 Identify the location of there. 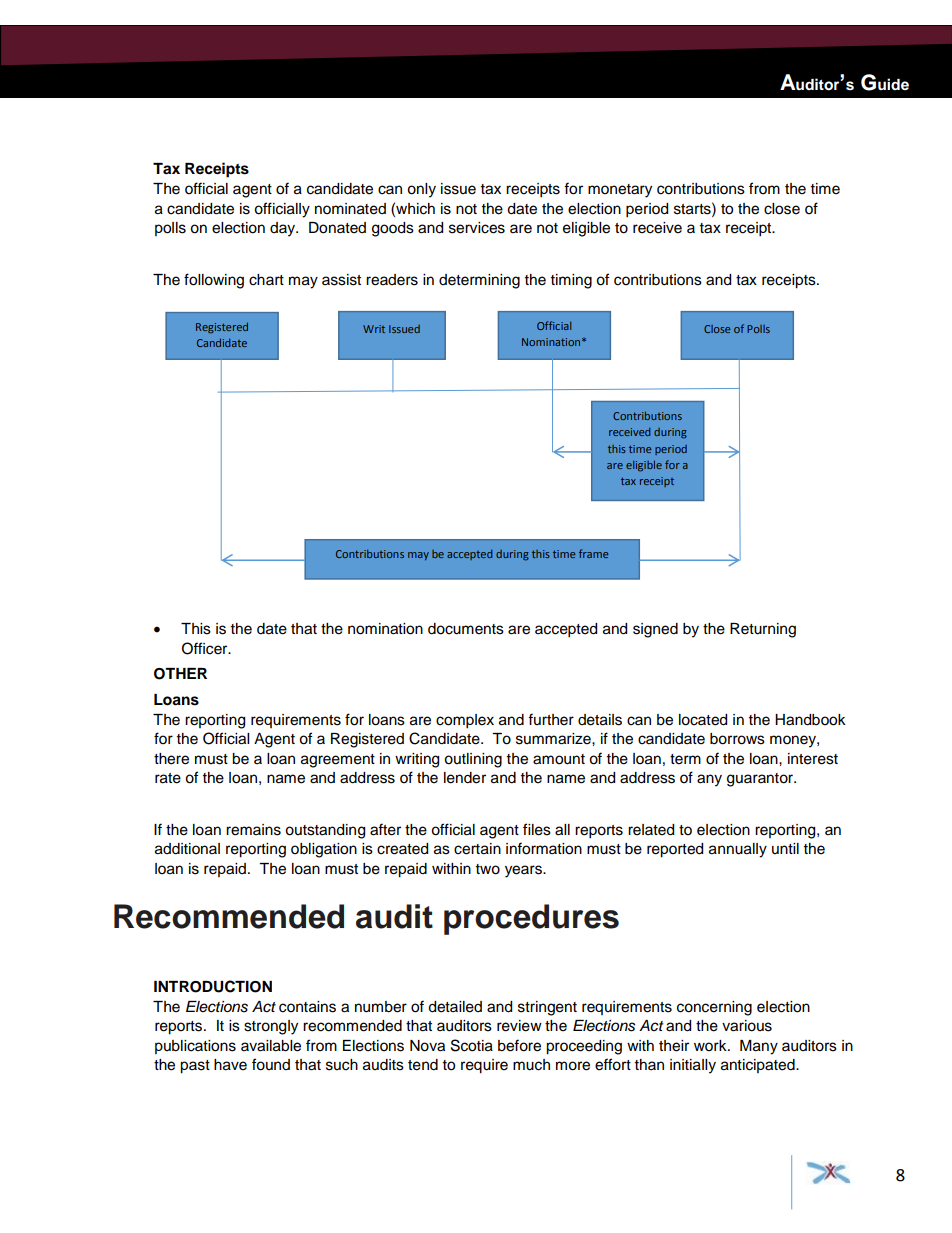
(171, 759).
